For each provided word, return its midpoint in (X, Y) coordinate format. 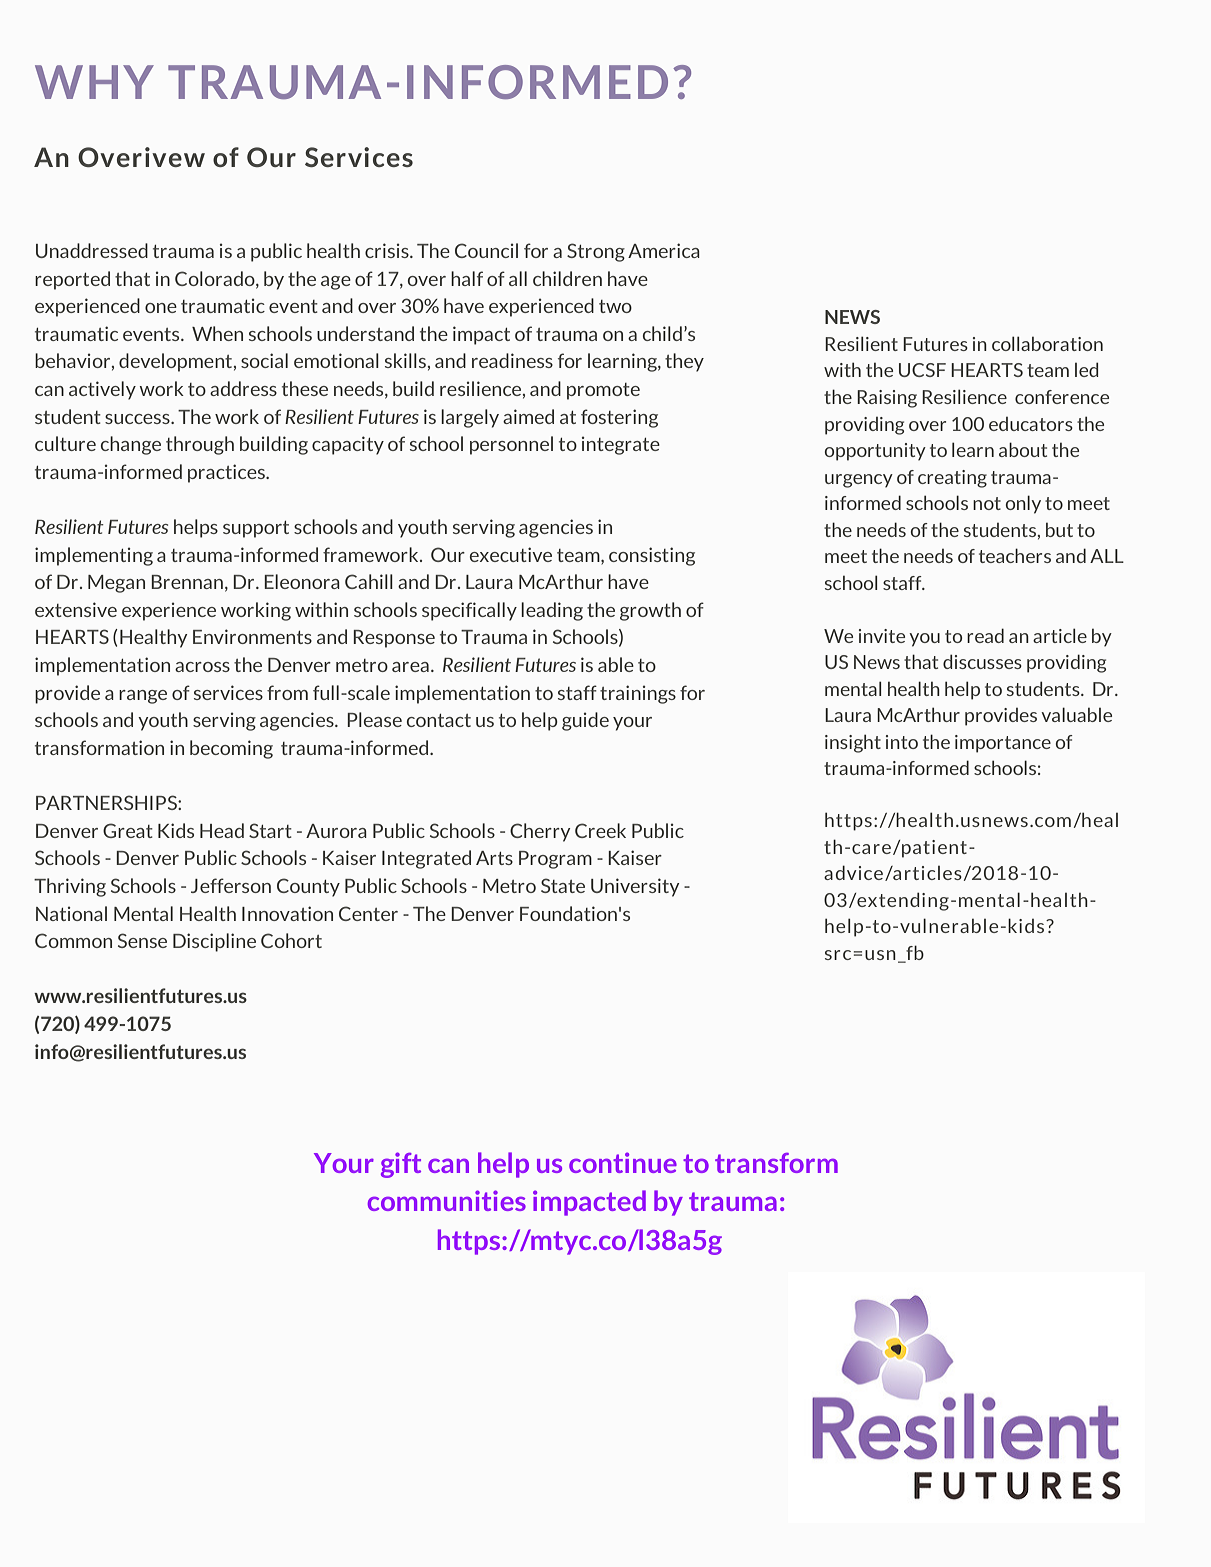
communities (447, 1200)
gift (401, 1165)
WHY (94, 82)
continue (623, 1162)
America (664, 250)
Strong (596, 252)
